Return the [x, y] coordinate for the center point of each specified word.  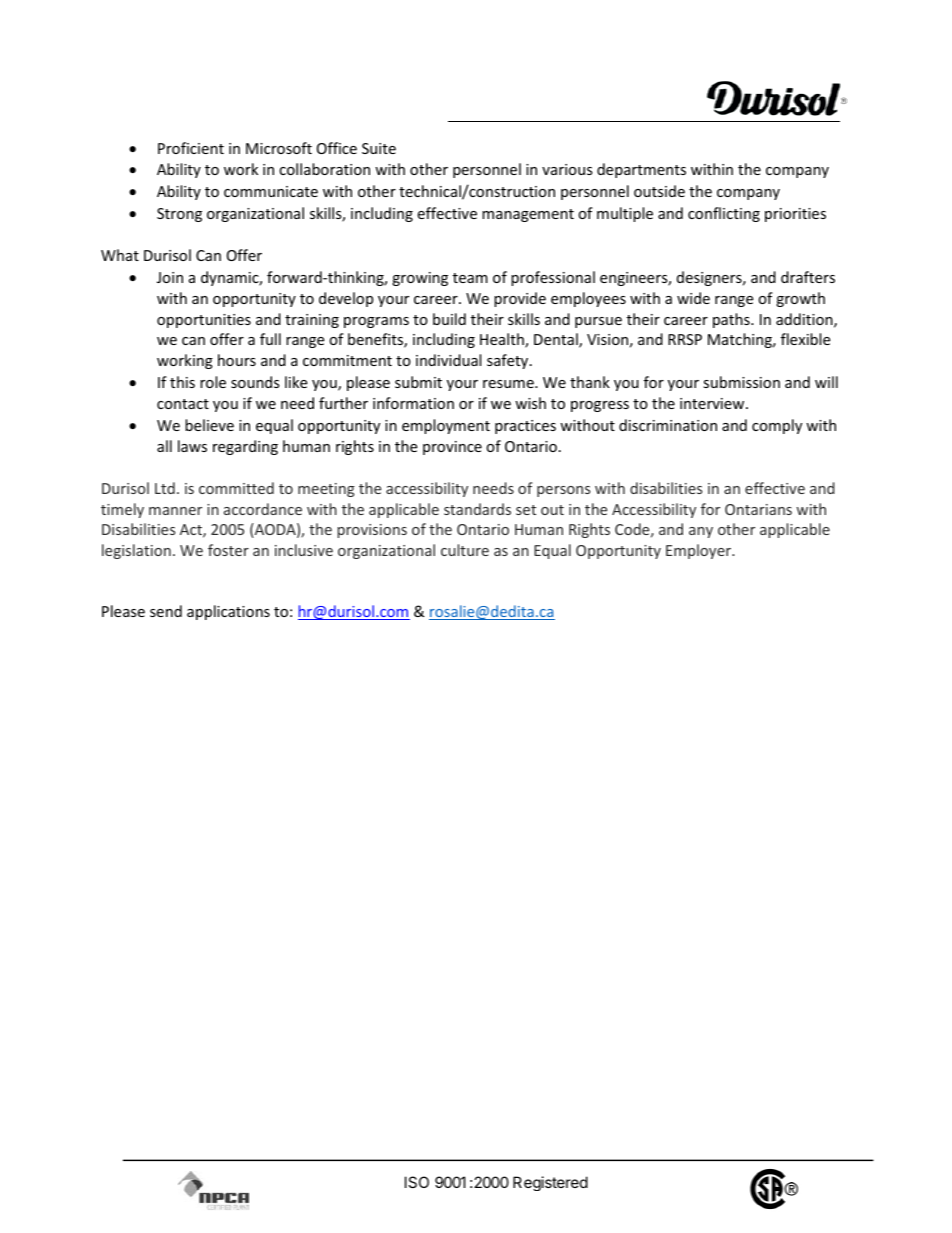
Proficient [191, 148]
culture [465, 550]
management [528, 215]
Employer [700, 551]
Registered [550, 1183]
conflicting [724, 214]
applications [228, 612]
